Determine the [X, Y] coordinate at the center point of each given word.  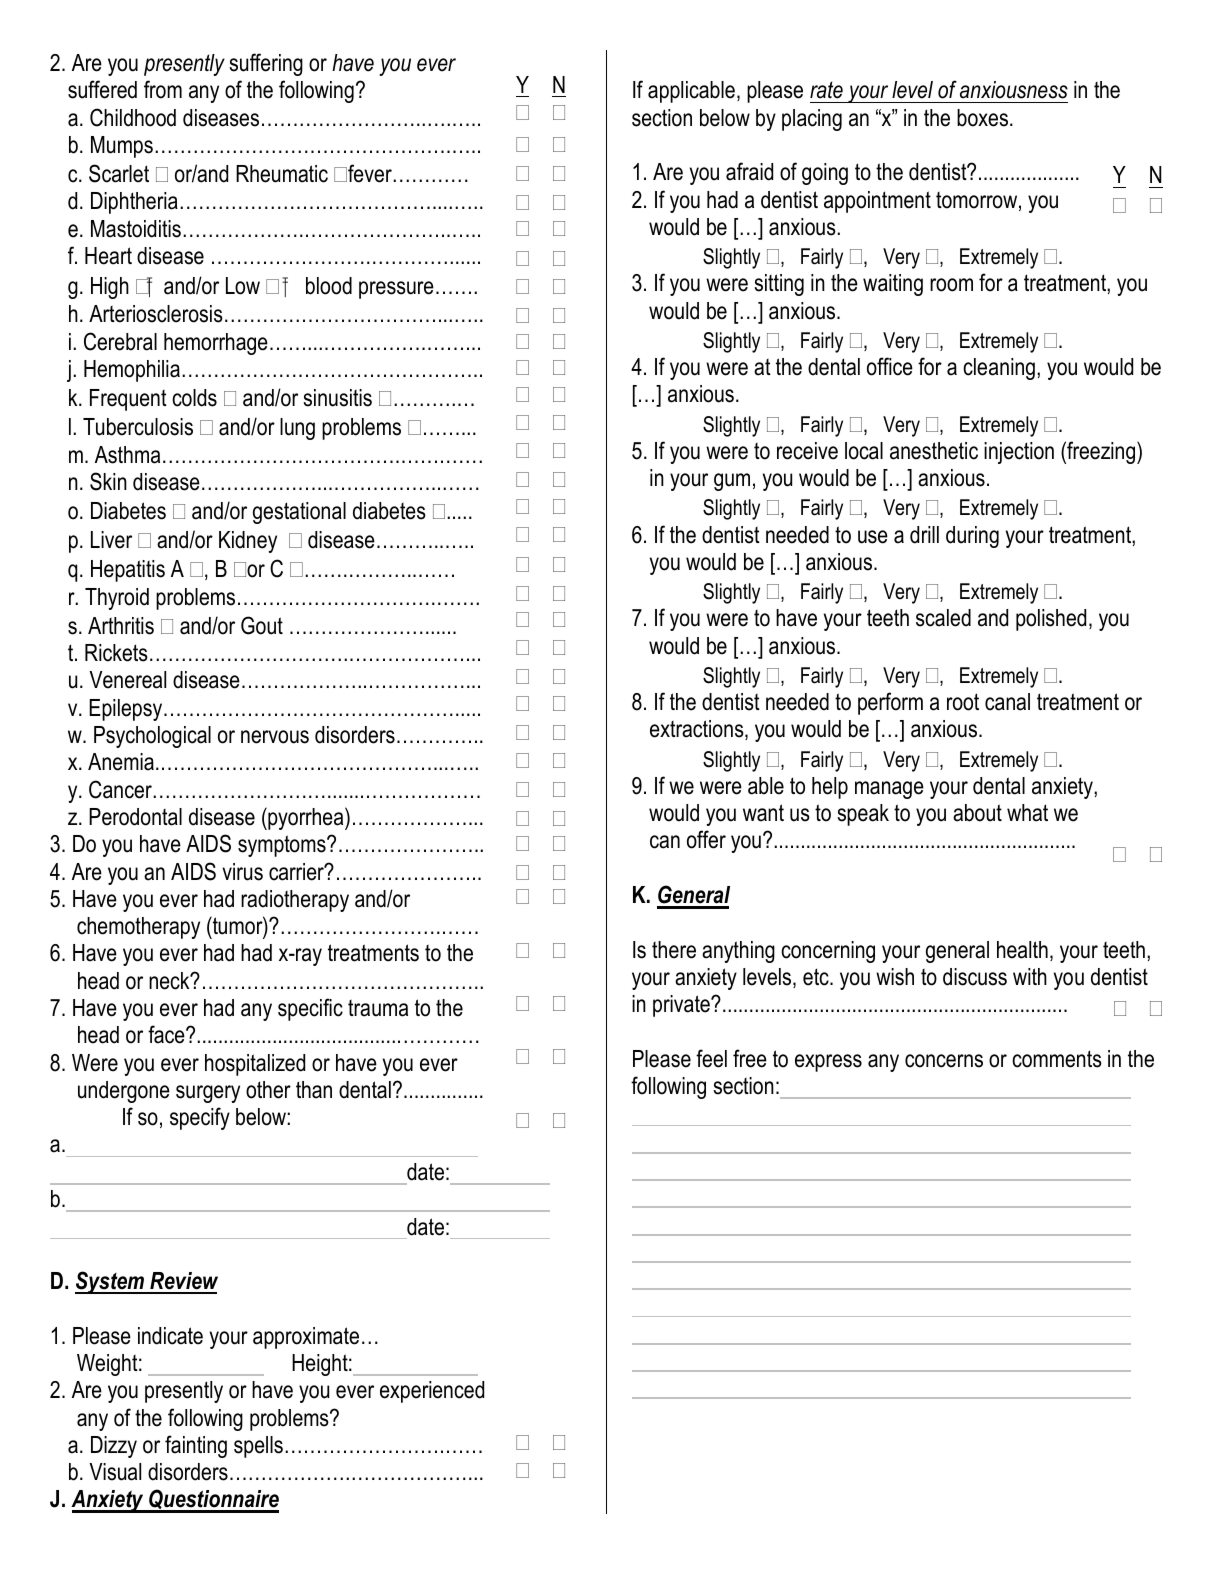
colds [194, 398]
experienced [432, 1392]
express [828, 1063]
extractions [698, 730]
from [163, 89]
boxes [984, 118]
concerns [944, 1061]
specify [200, 1118]
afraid [749, 171]
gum [732, 482]
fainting [196, 1446]
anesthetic [934, 451]
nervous [275, 737]
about [977, 813]
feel [711, 1058]
